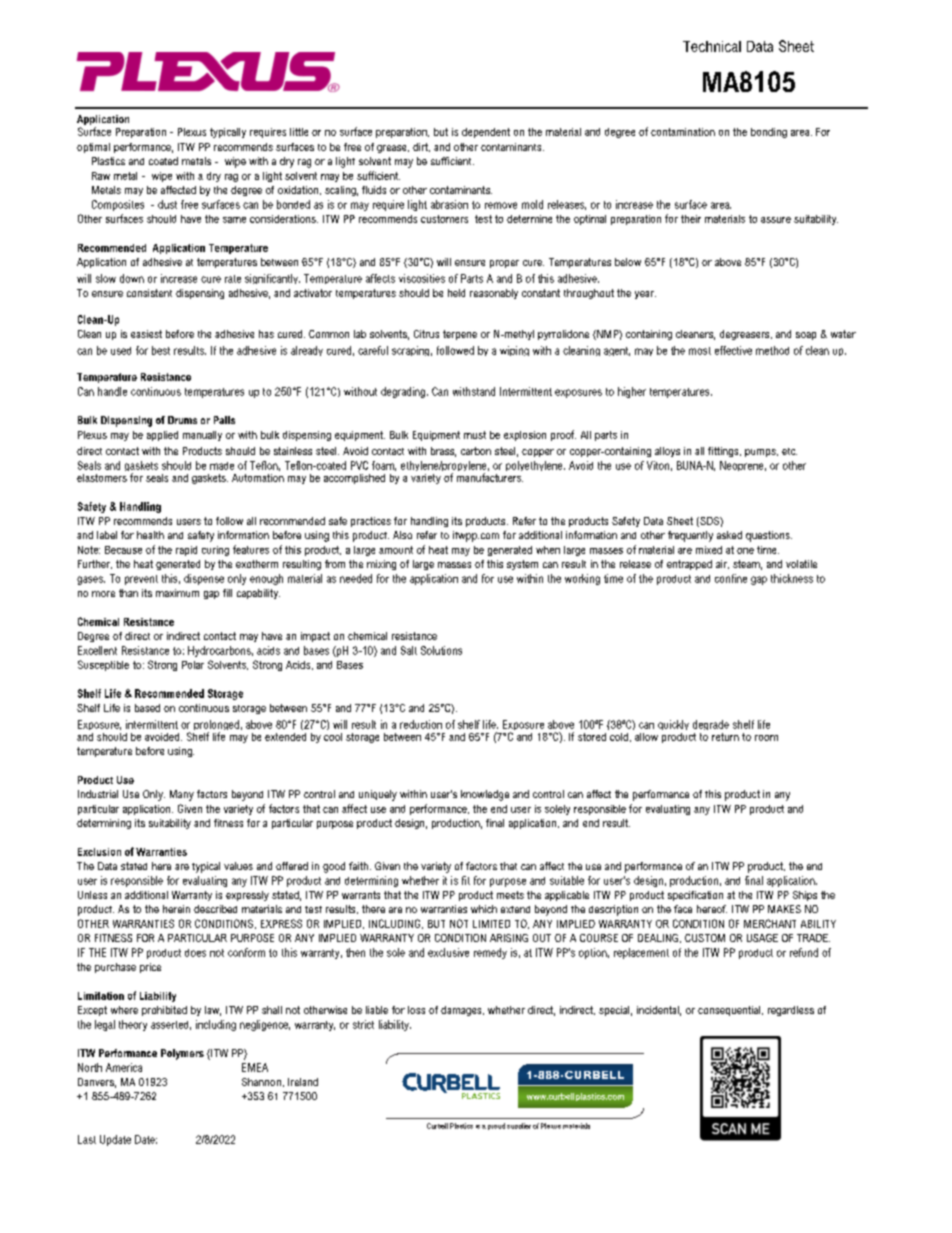  What do you see at coordinates (299, 132) in the image?
I see `little` at bounding box center [299, 132].
